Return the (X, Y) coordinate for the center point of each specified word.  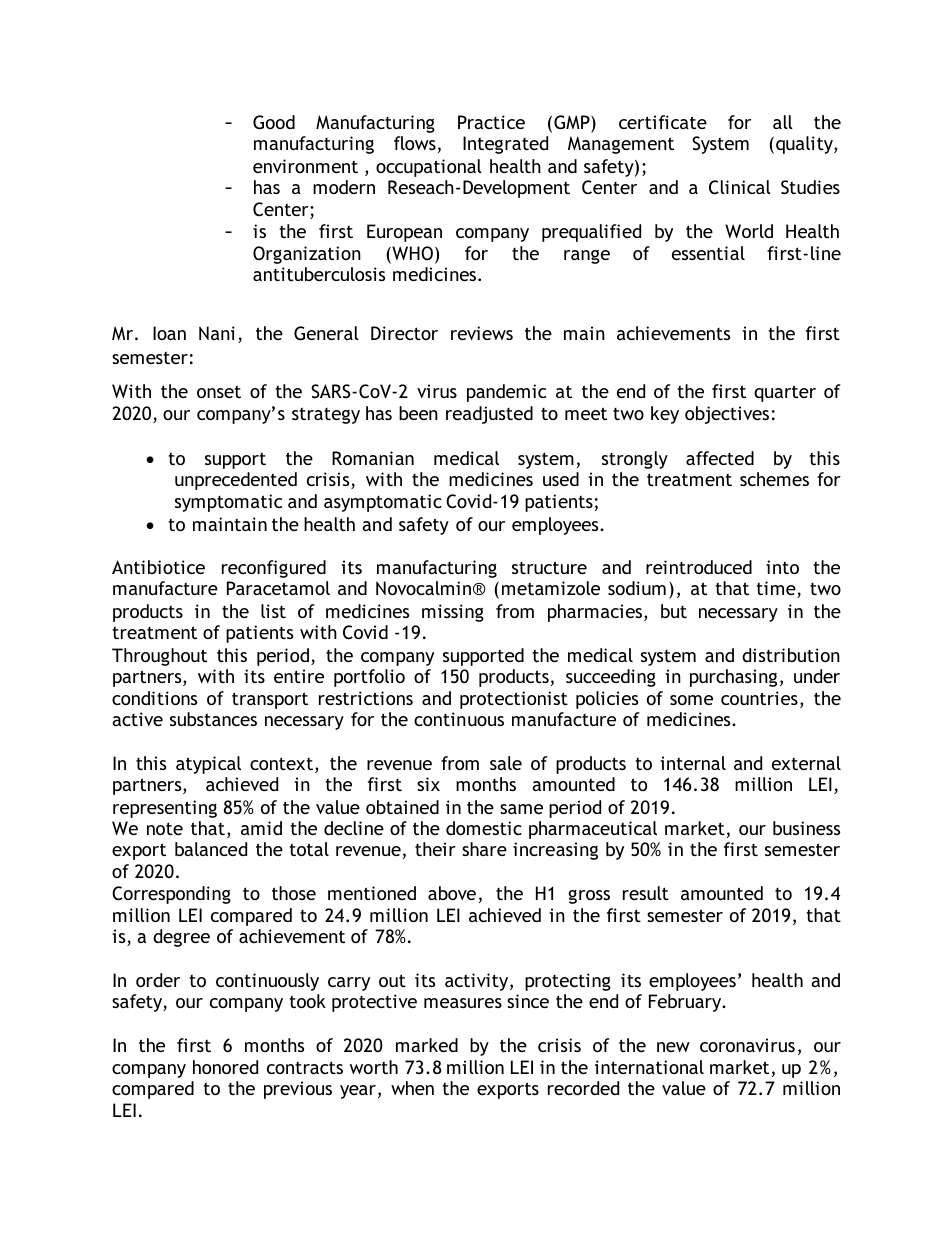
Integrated (505, 145)
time (777, 589)
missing (453, 613)
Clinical (740, 187)
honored (225, 1067)
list (273, 611)
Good (274, 122)
